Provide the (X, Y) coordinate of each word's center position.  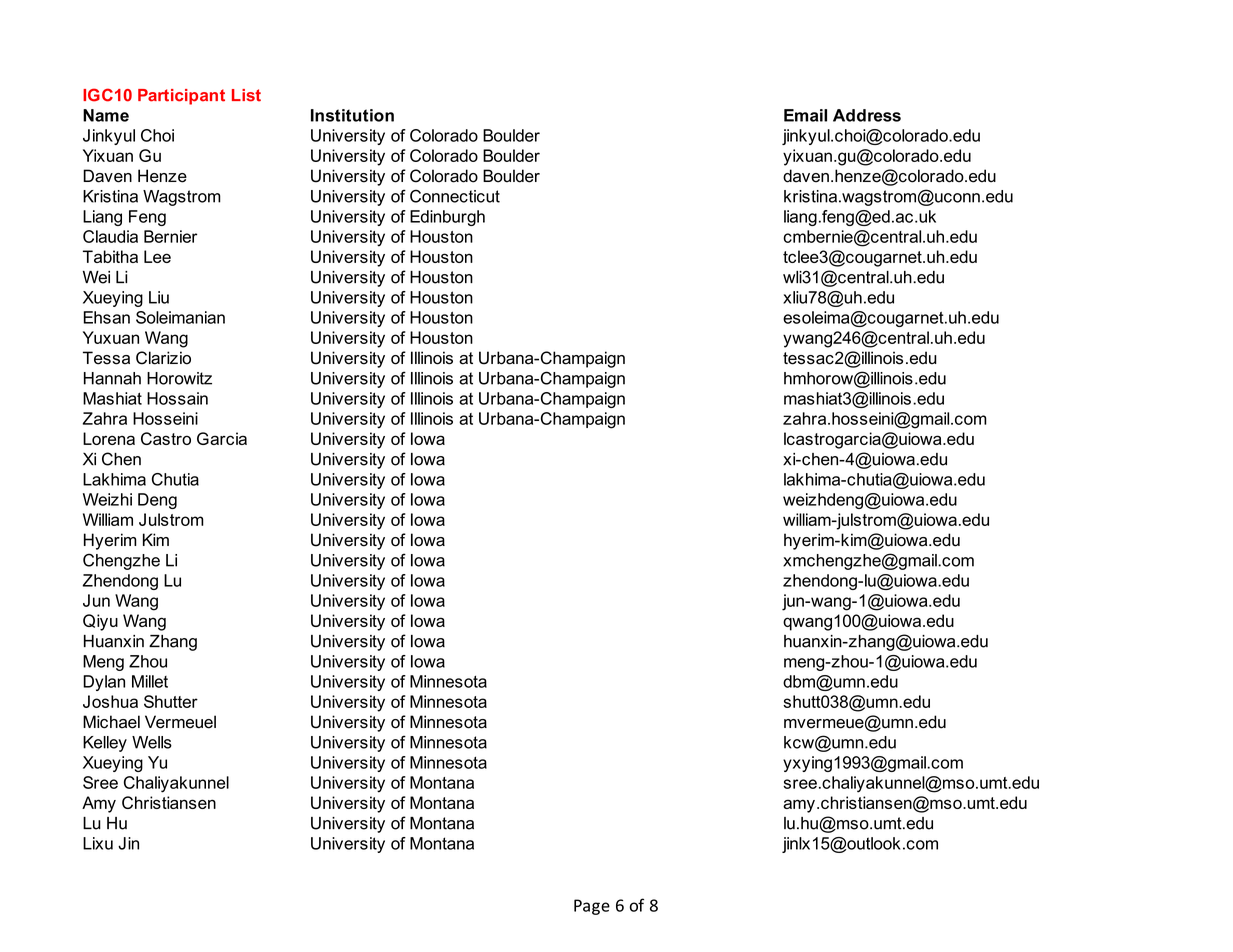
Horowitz (179, 378)
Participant (181, 97)
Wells (152, 742)
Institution (352, 115)
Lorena (109, 438)
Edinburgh (447, 218)
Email (805, 115)
